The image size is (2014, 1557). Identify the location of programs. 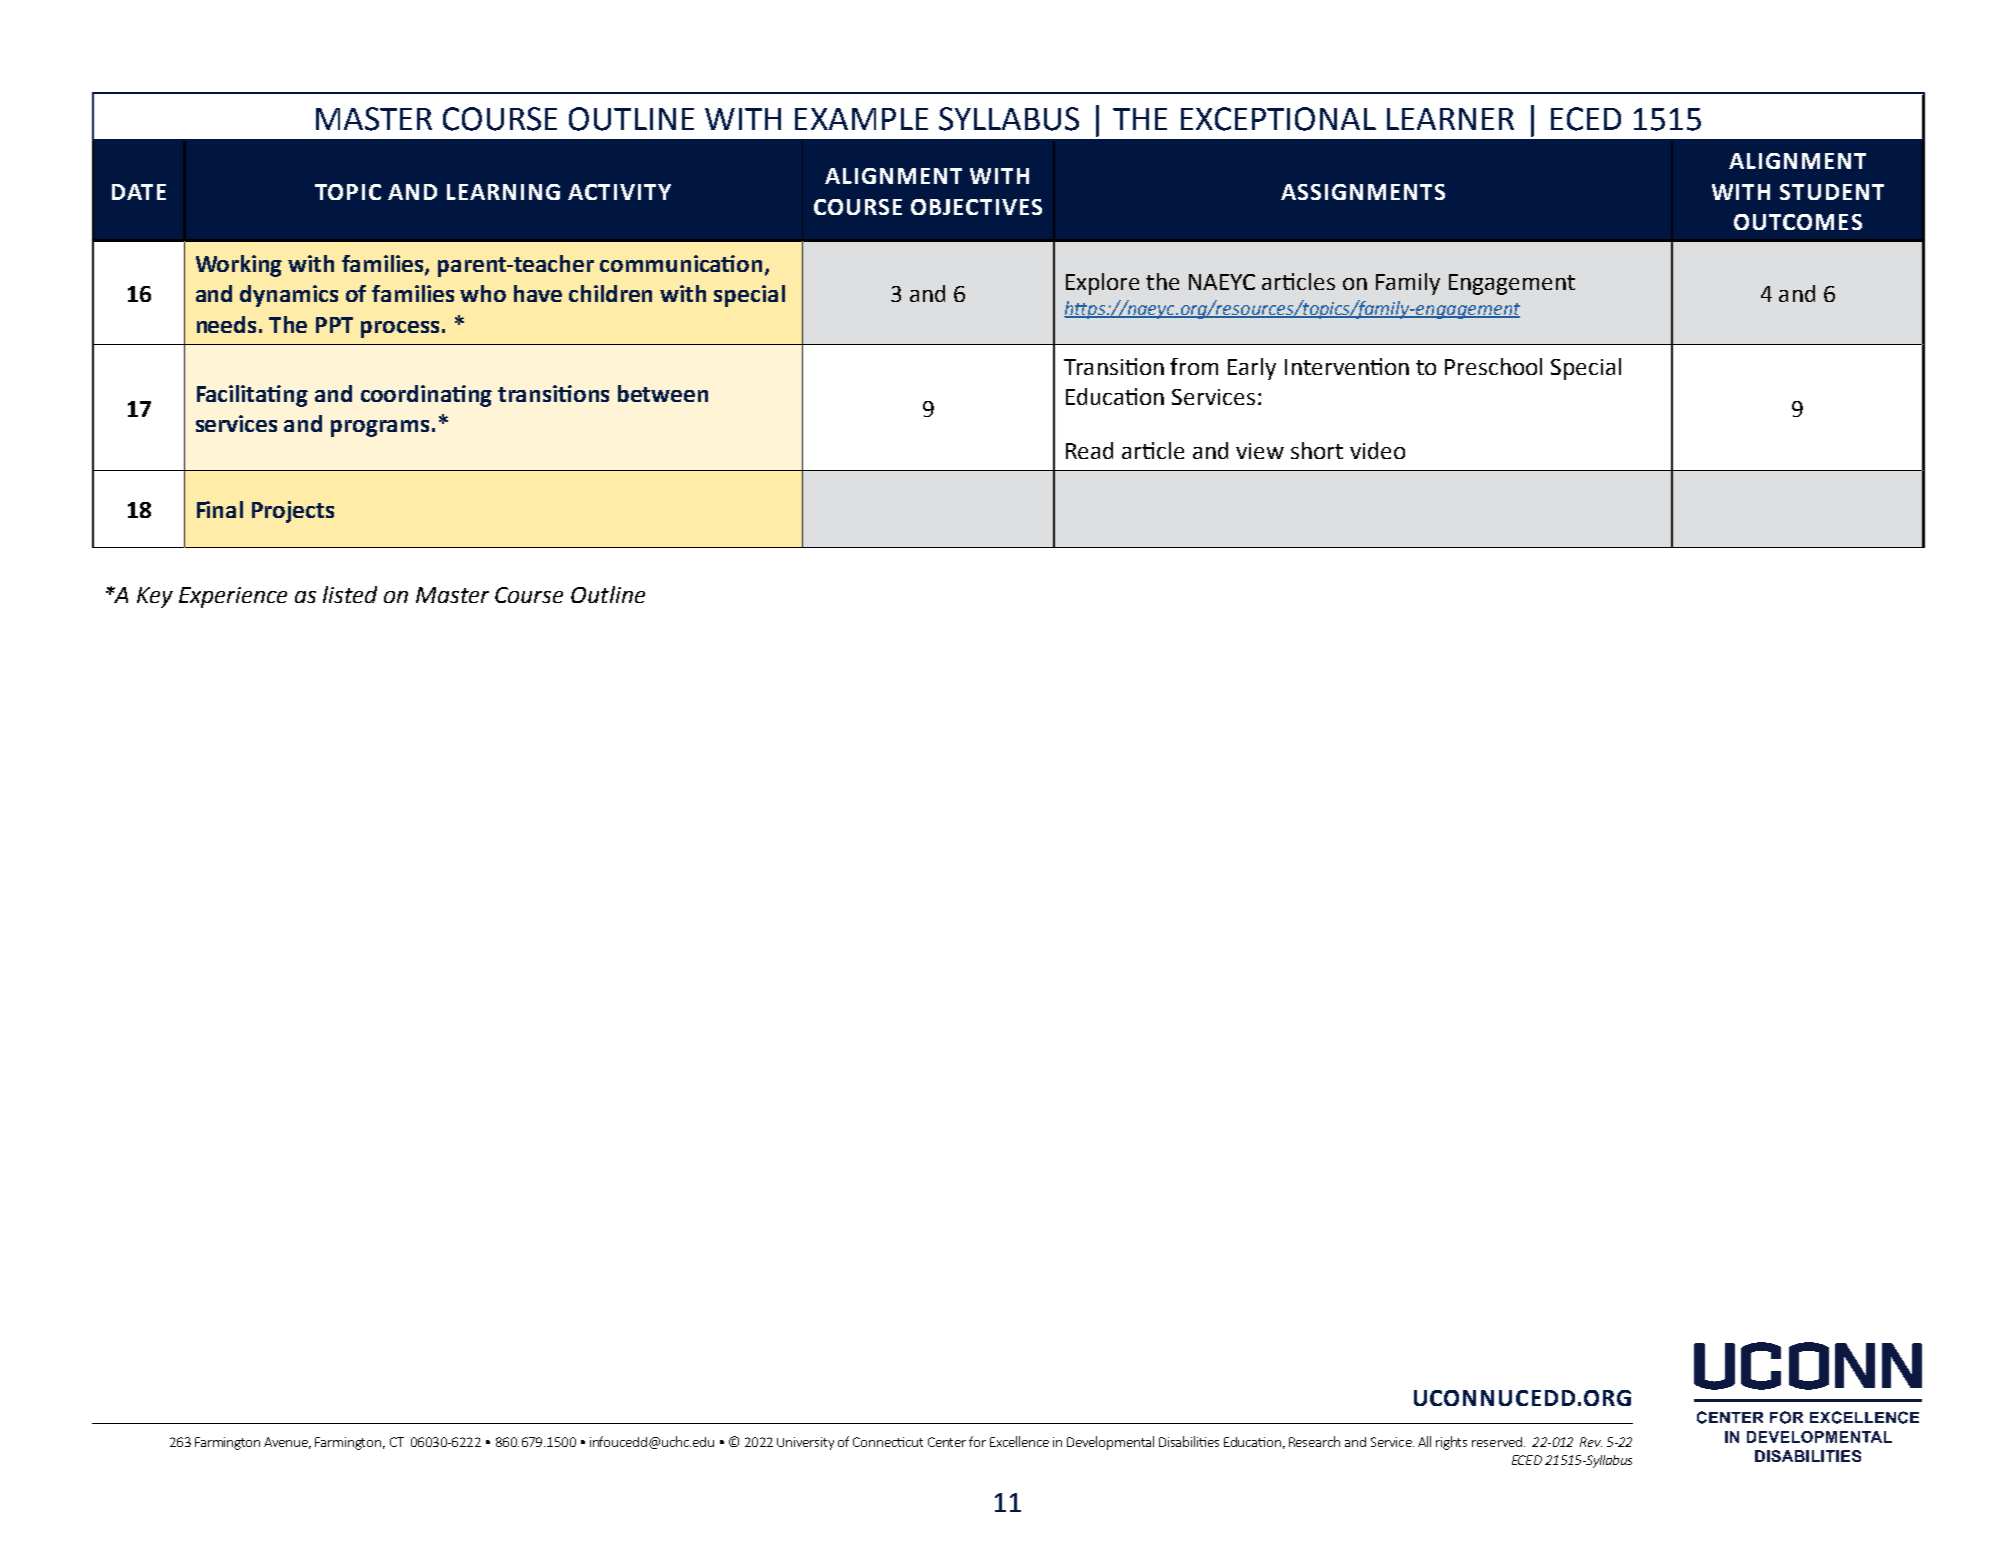
(380, 428).
